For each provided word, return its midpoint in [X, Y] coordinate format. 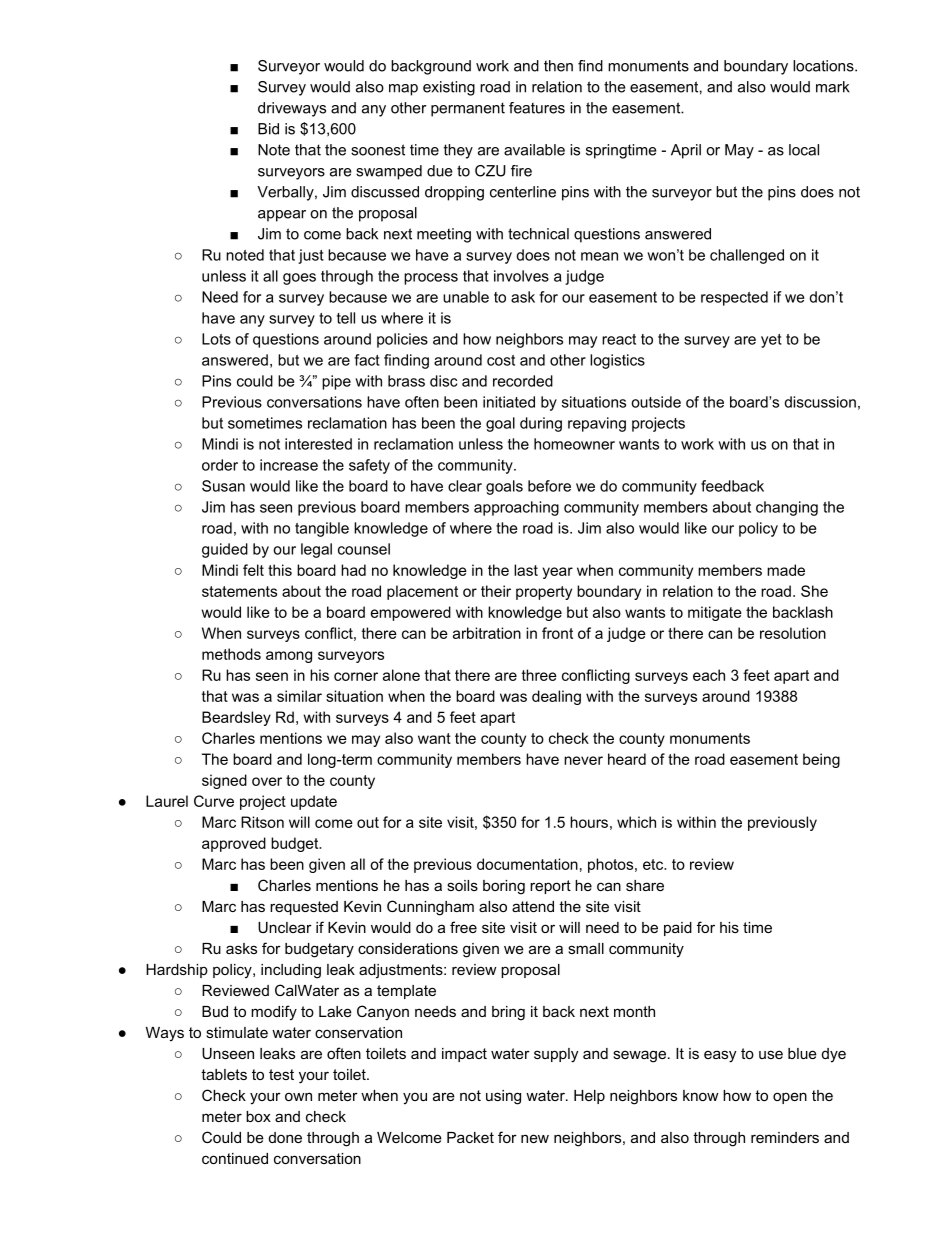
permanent [468, 109]
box [258, 1116]
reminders [785, 1137]
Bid [268, 129]
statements [239, 591]
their [496, 591]
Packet [470, 1137]
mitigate [715, 613]
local [804, 150]
